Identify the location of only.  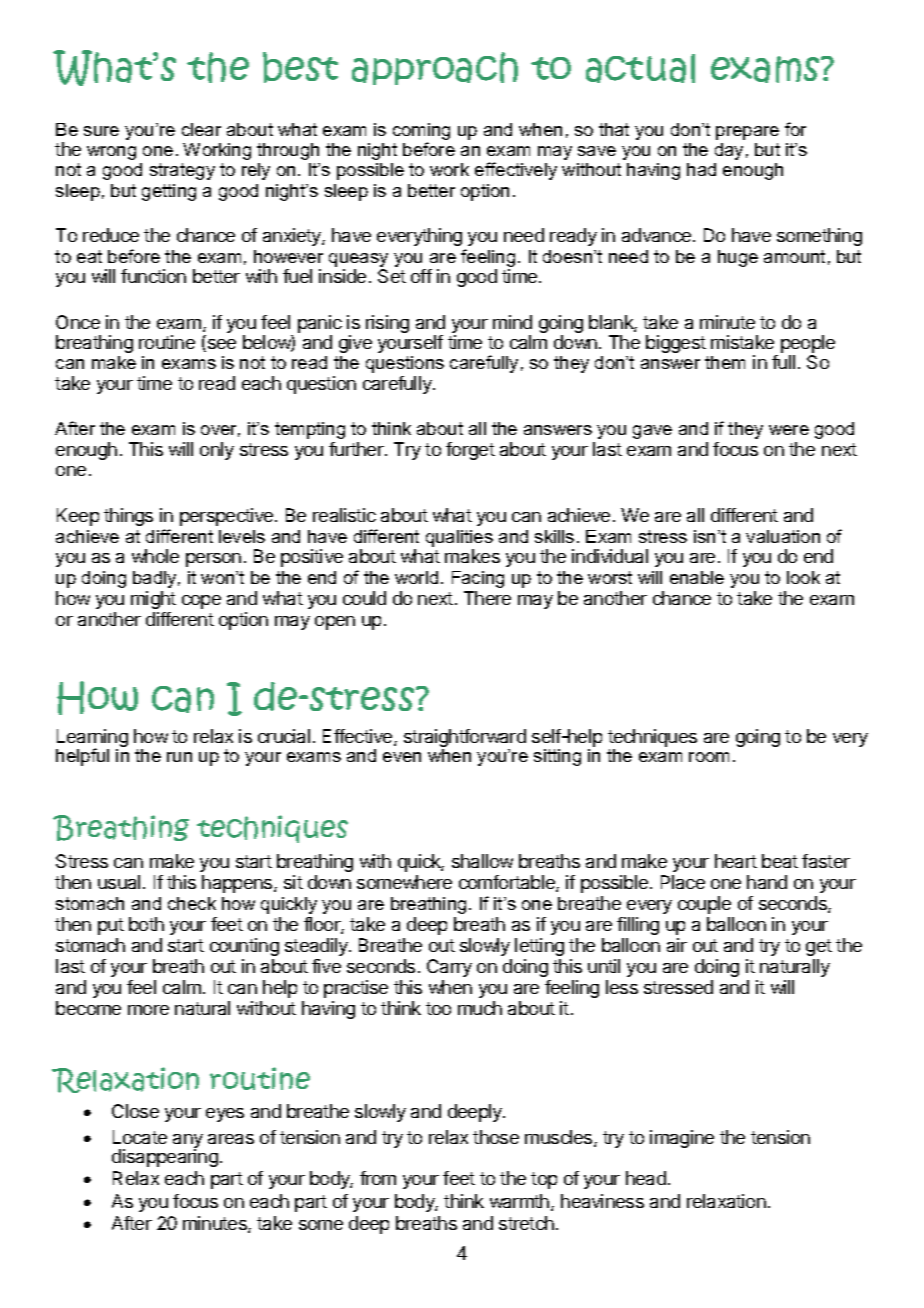
(217, 451).
